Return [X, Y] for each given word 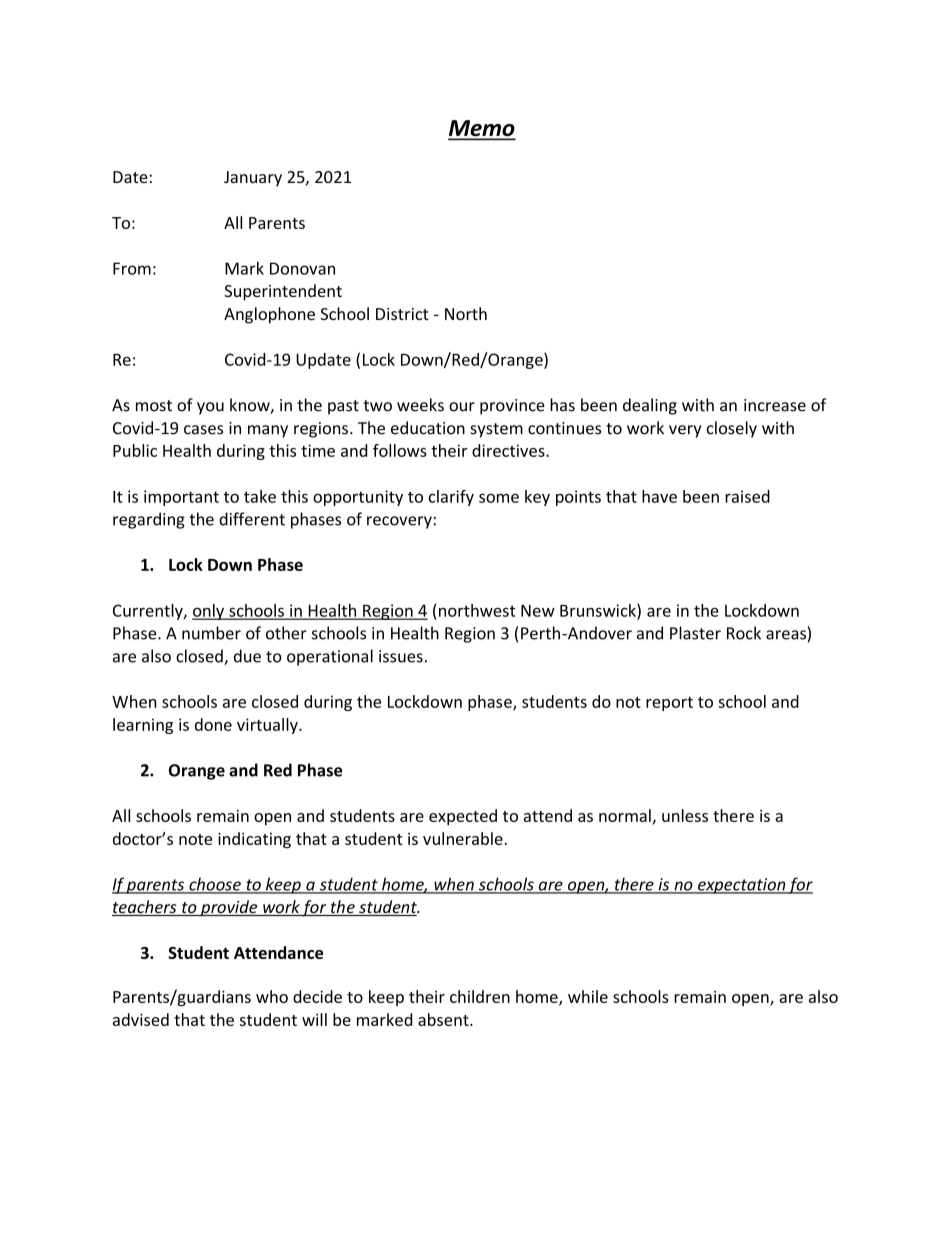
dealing [650, 406]
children [480, 996]
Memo [482, 129]
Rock [744, 633]
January [253, 179]
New [538, 611]
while [588, 996]
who [272, 996]
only [209, 612]
